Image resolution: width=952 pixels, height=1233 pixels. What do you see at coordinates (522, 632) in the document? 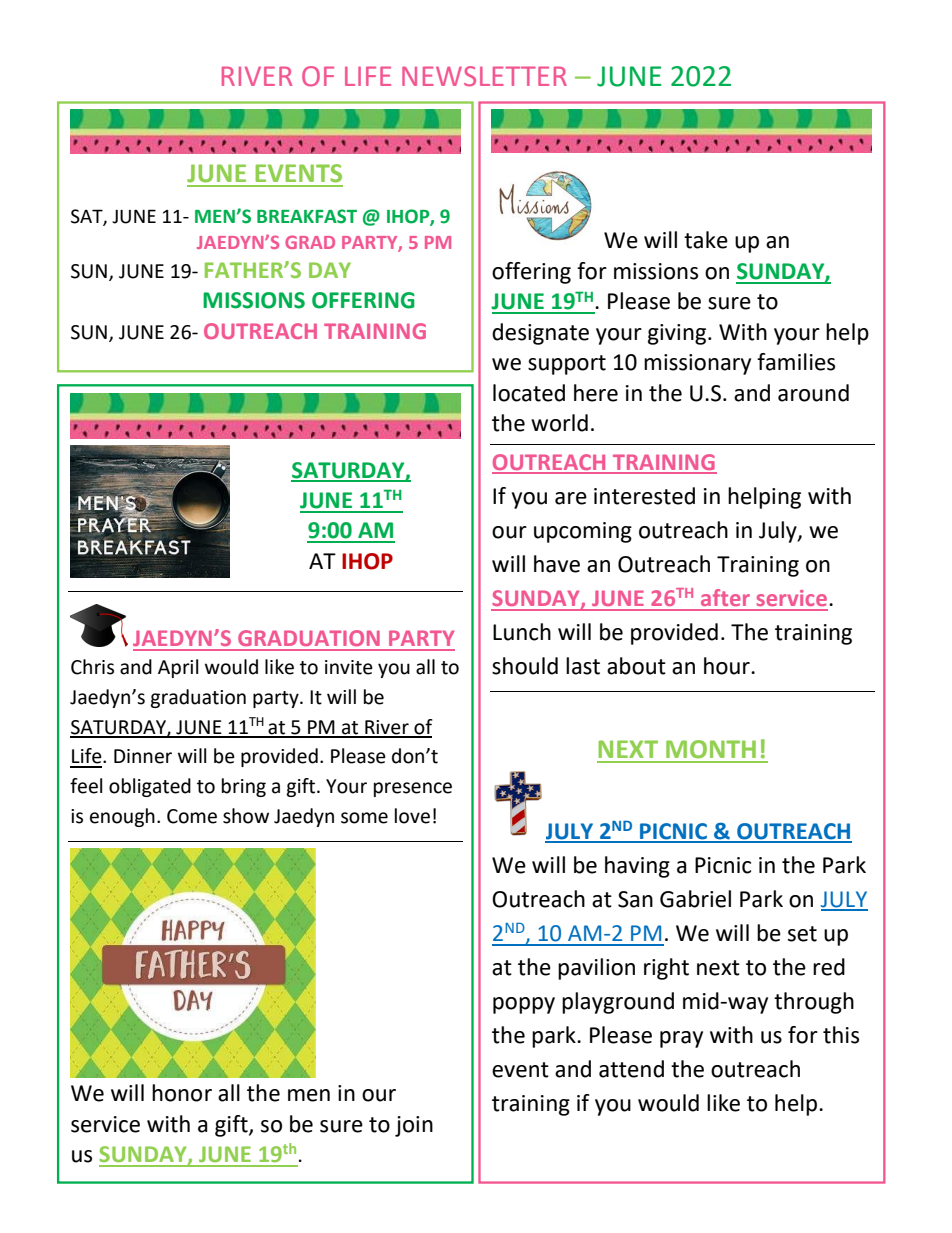
I see `Lunch` at bounding box center [522, 632].
